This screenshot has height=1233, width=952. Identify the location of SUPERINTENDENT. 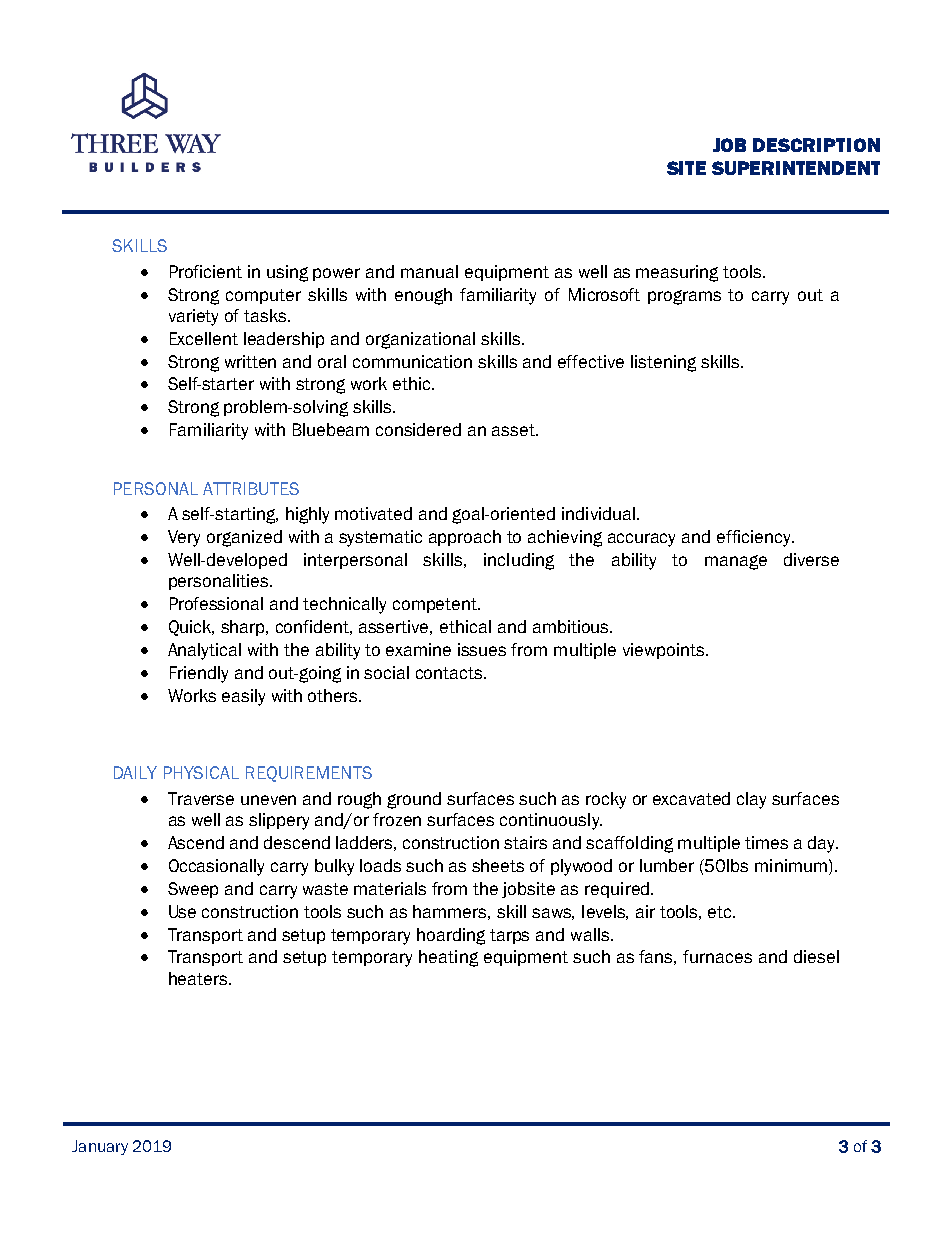
(796, 168).
